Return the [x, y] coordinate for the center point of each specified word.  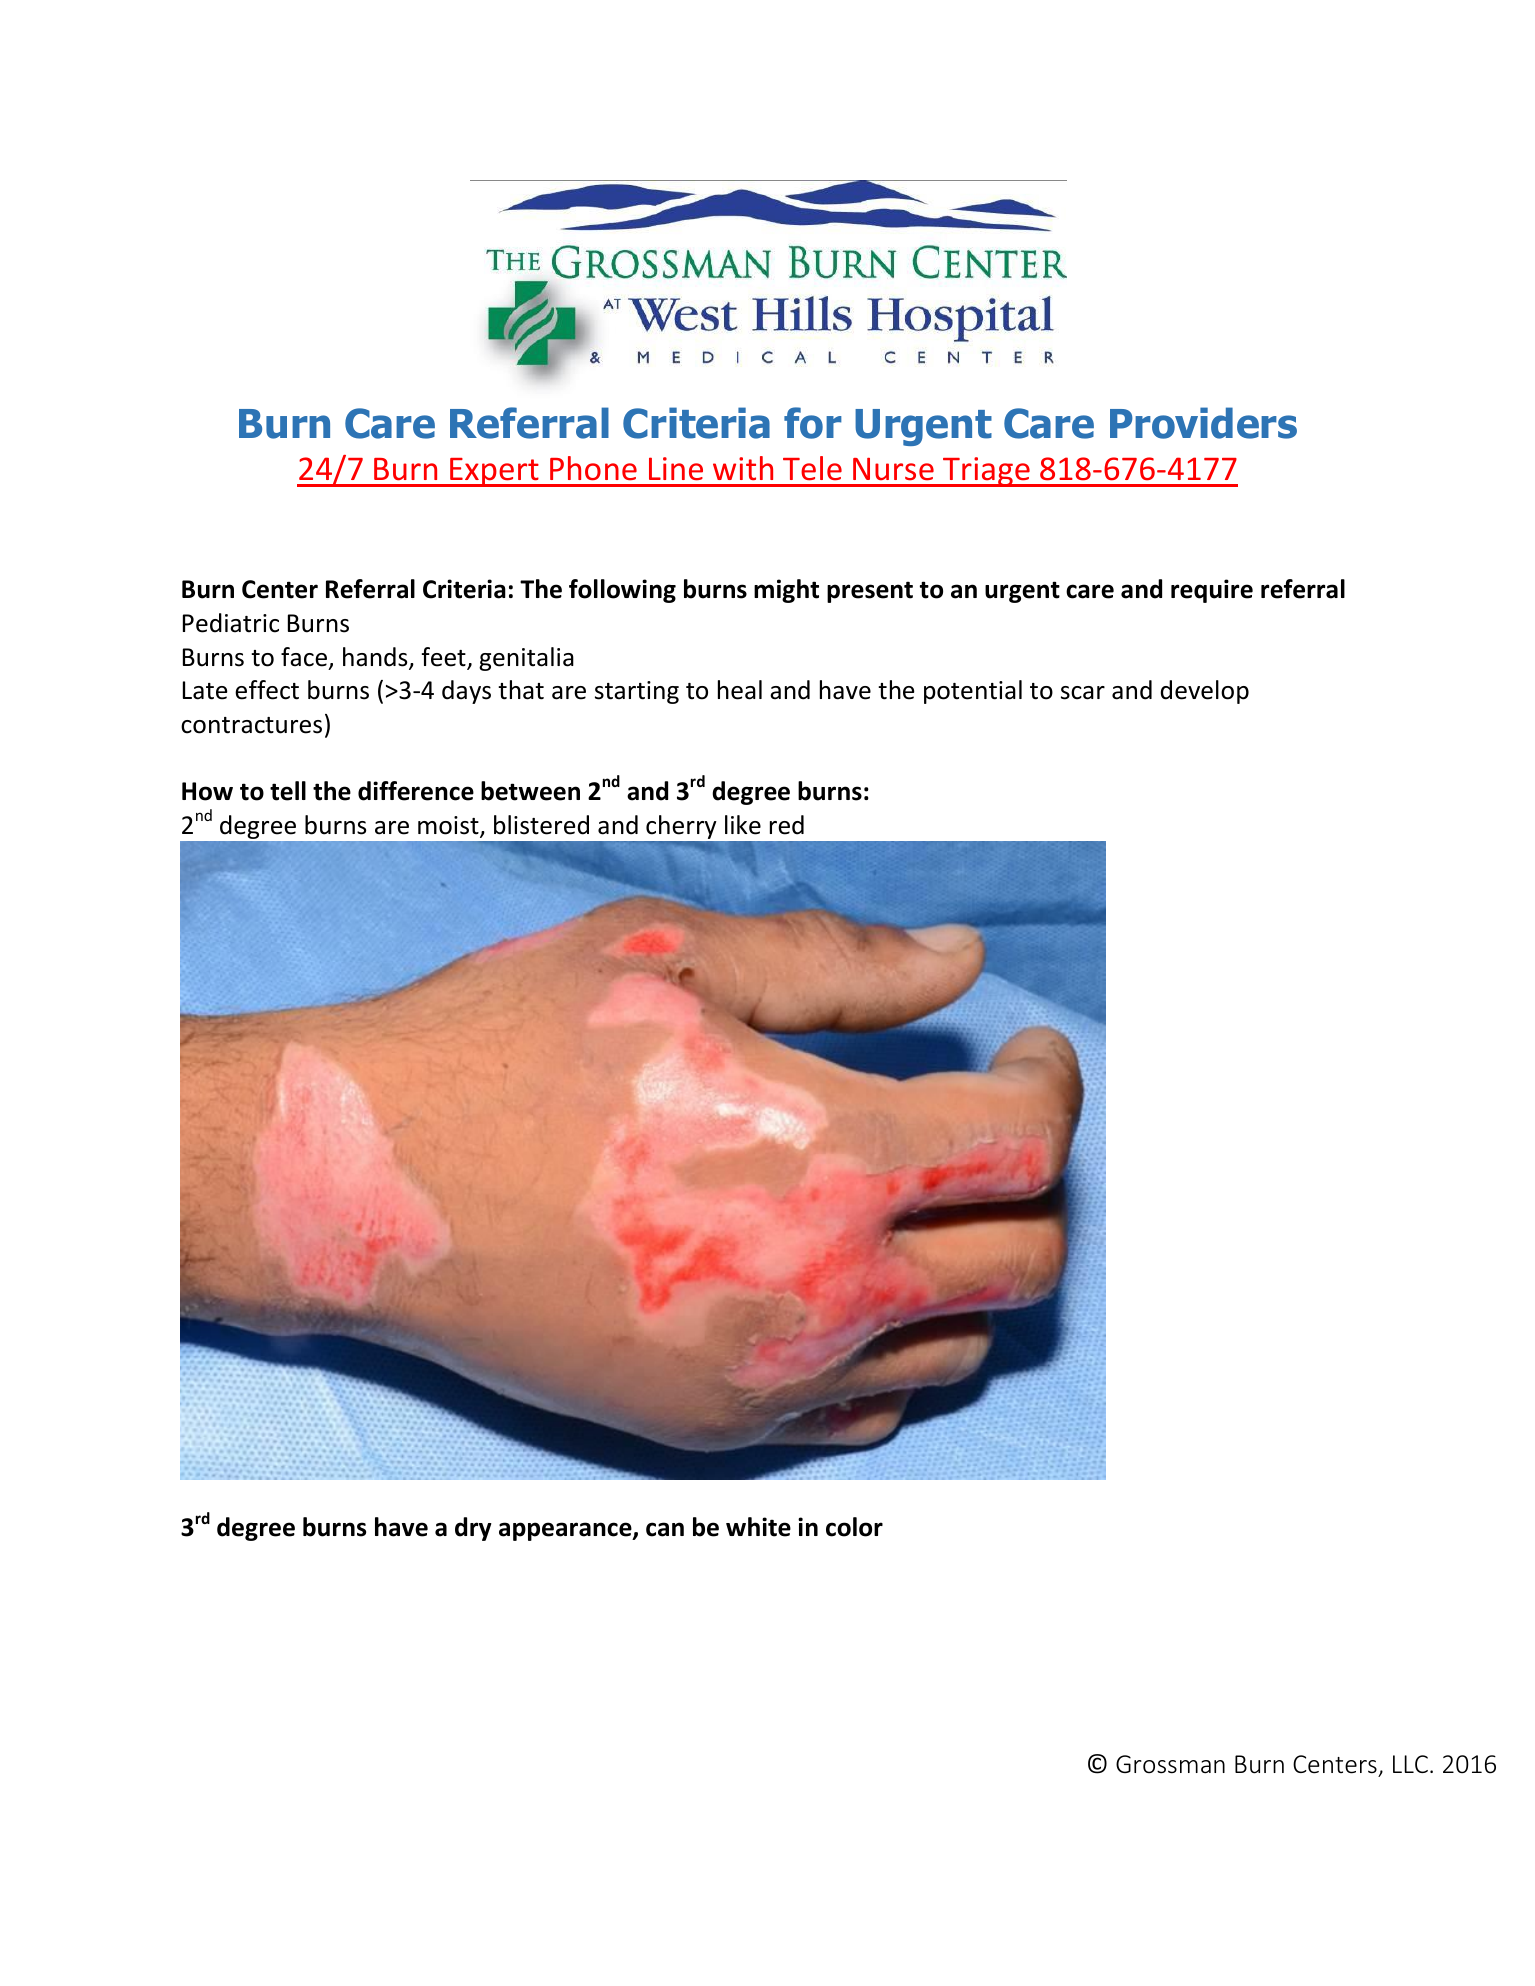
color [854, 1527]
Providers [1203, 423]
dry [473, 1529]
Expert [494, 472]
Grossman [1170, 1764]
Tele [812, 468]
